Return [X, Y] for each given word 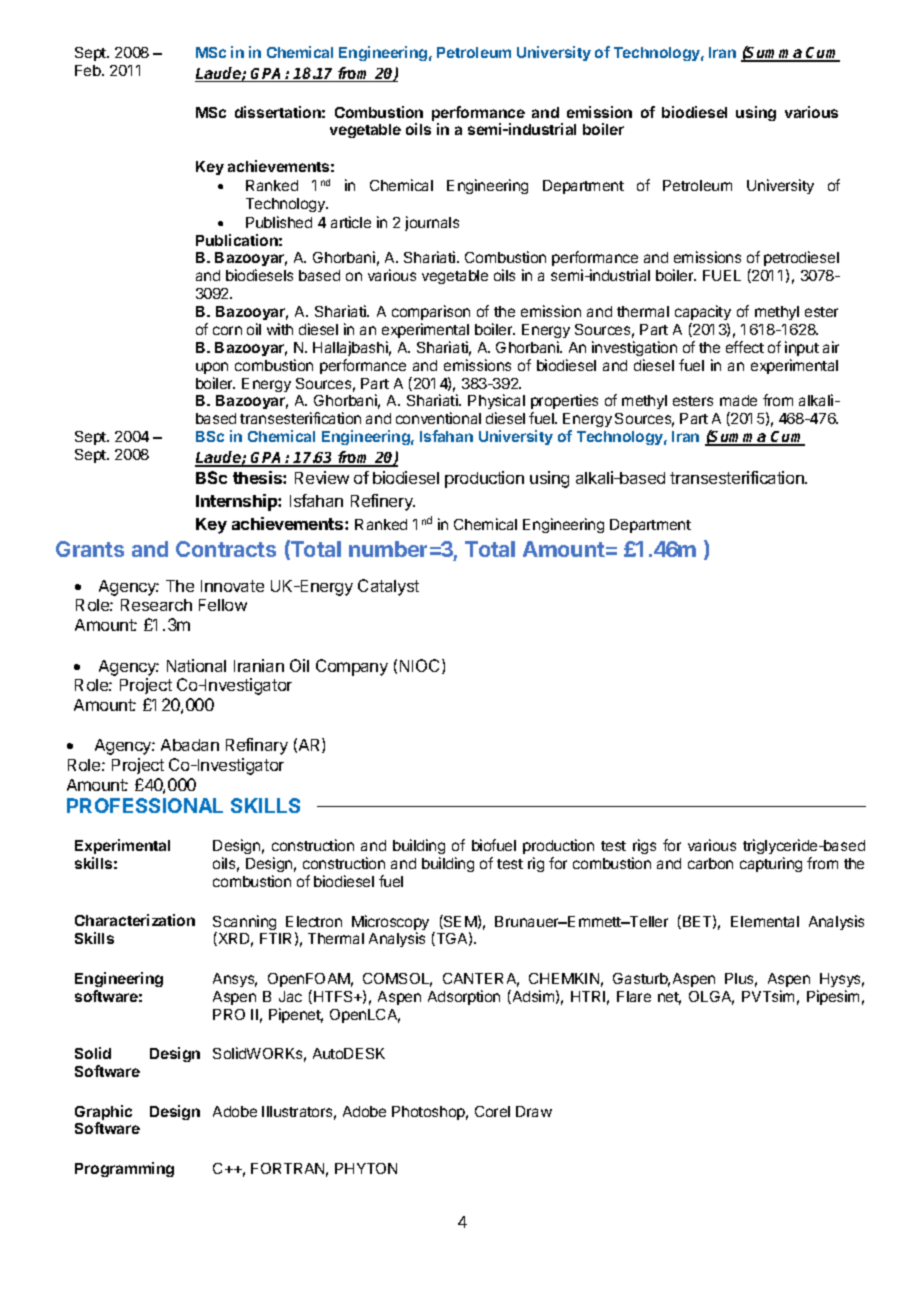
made [738, 400]
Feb [89, 70]
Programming [124, 1169]
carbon [710, 863]
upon [212, 368]
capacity [703, 312]
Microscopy [390, 924]
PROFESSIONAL [145, 805]
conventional [438, 418]
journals [432, 223]
